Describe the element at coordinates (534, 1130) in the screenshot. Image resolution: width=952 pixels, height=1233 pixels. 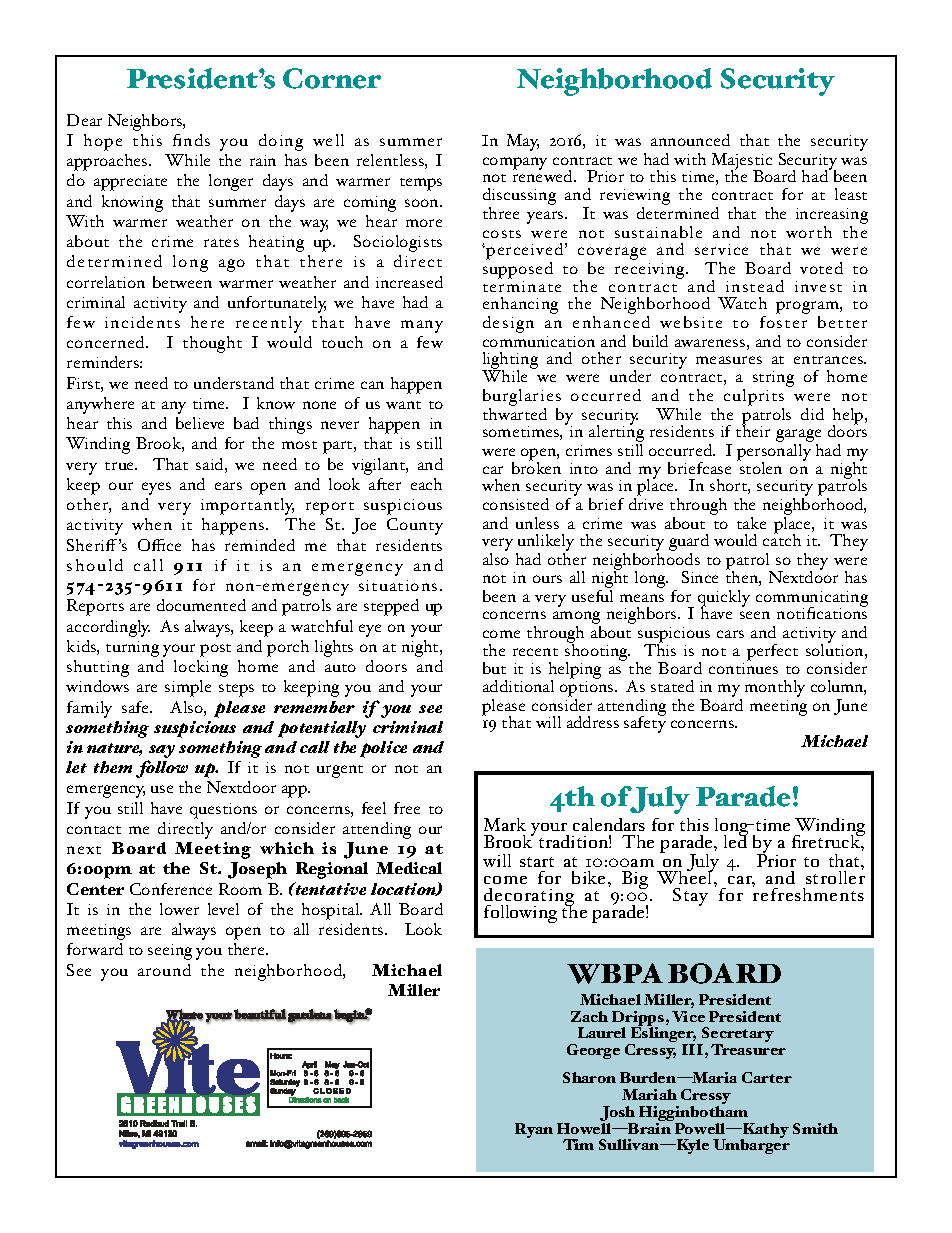
I see `Ryan` at that location.
